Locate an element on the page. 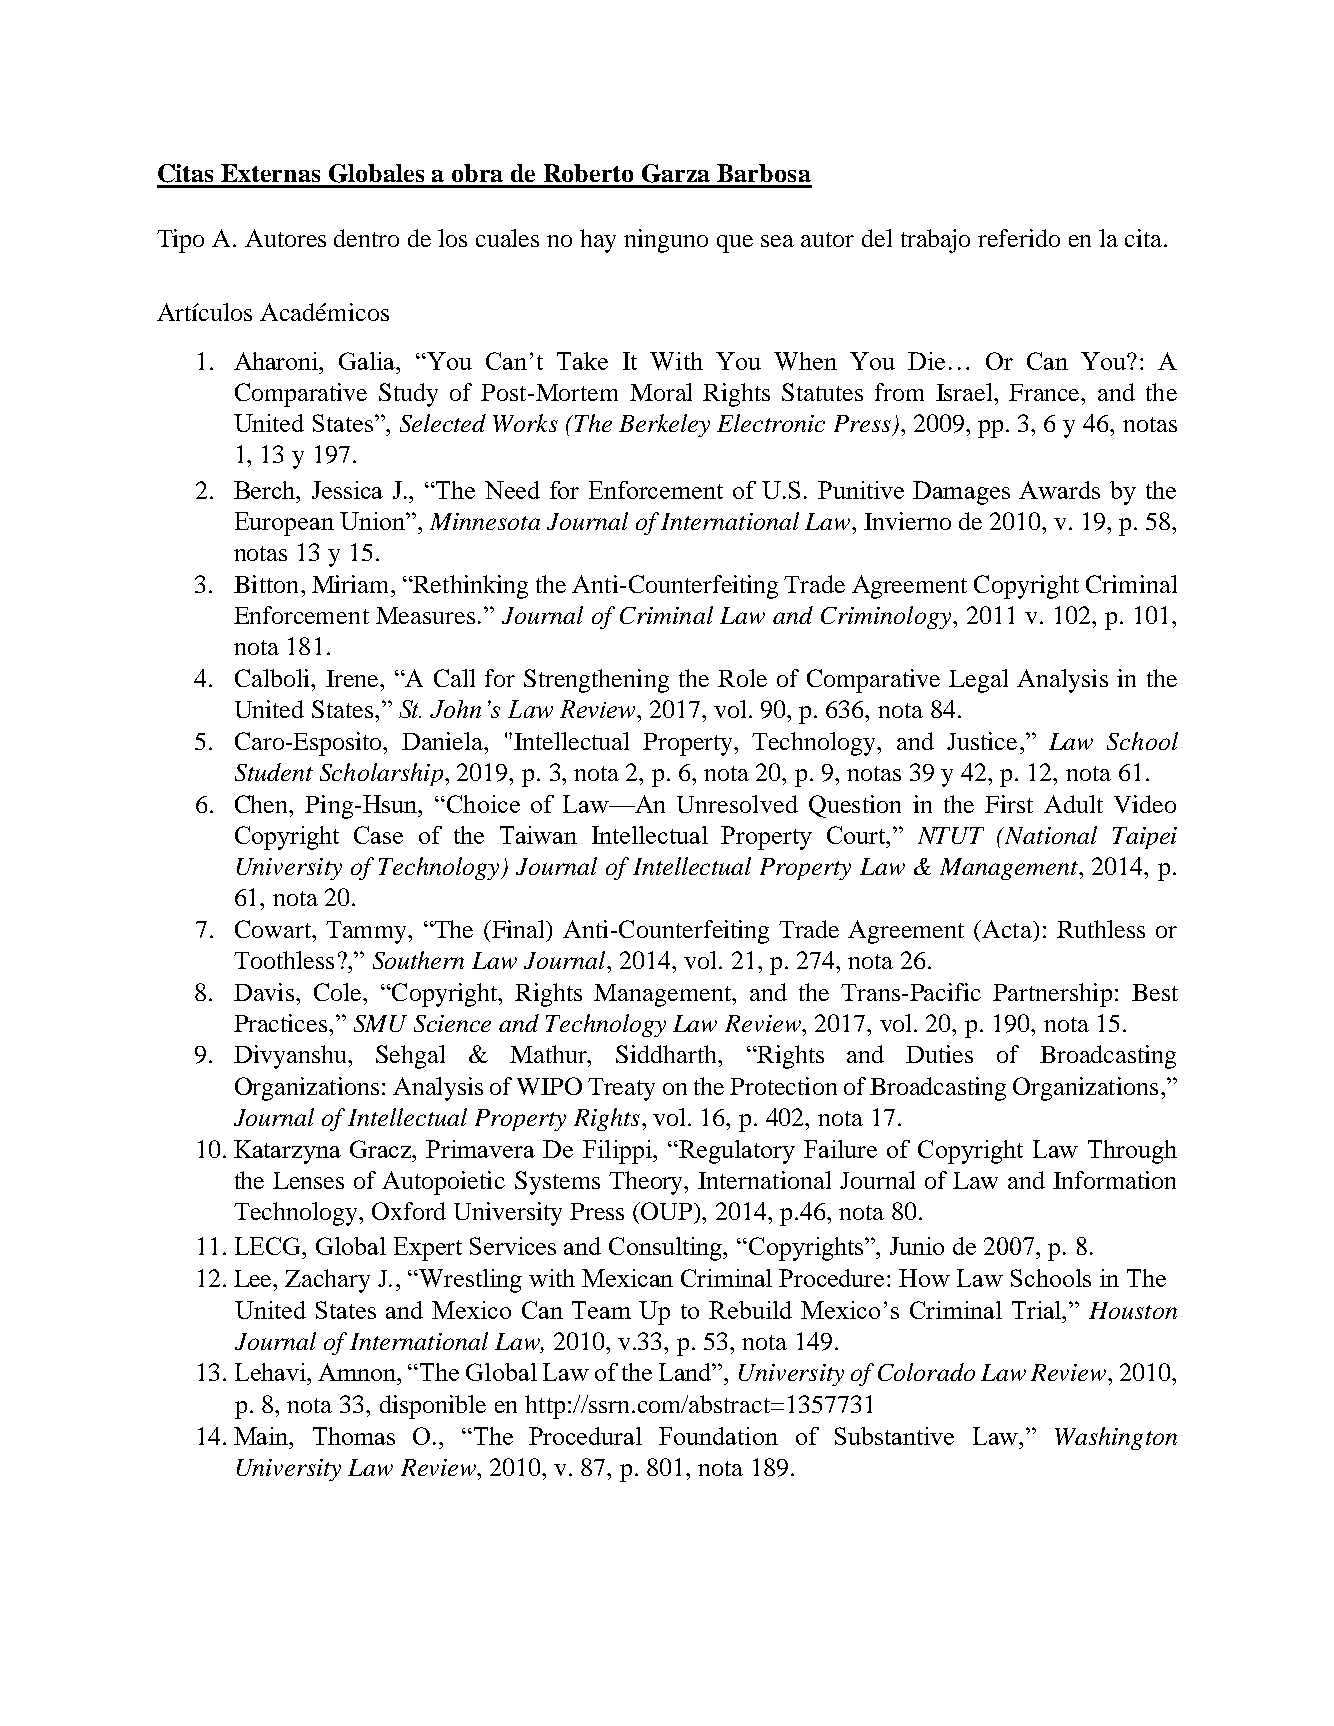 Image resolution: width=1334 pixels, height=1726 pixels. Study is located at coordinates (408, 395).
